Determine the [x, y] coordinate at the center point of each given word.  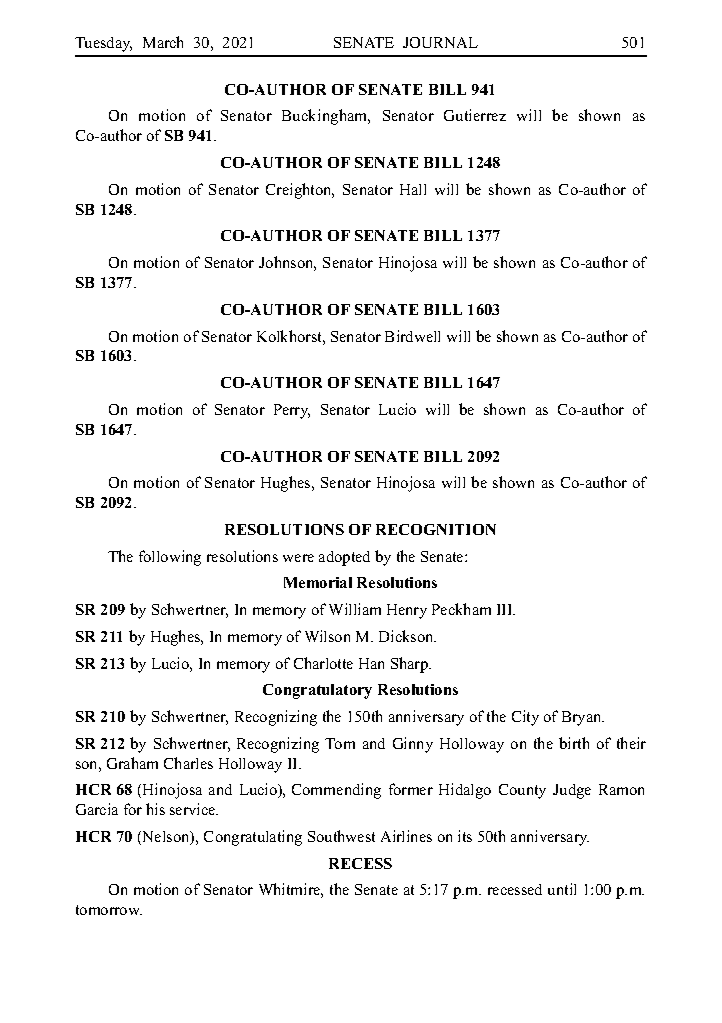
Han [371, 663]
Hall [413, 189]
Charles [188, 763]
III [506, 609]
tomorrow [109, 910]
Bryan [583, 718]
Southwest [341, 836]
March [163, 42]
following [170, 558]
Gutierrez [475, 115]
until [562, 889]
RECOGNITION [436, 529]
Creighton [300, 191]
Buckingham [326, 117]
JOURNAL [440, 42]
